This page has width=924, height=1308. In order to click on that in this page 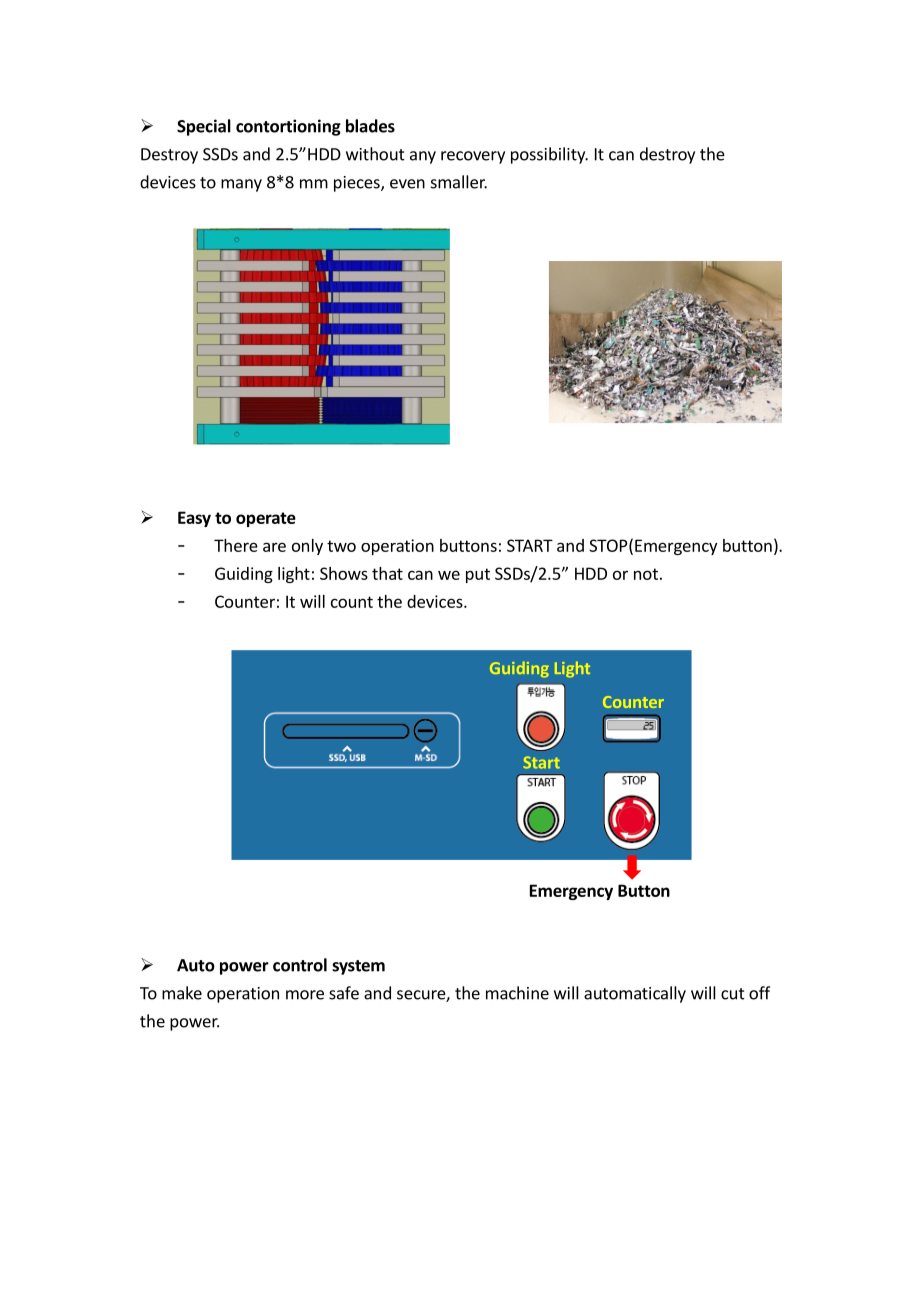, I will do `click(387, 573)`.
